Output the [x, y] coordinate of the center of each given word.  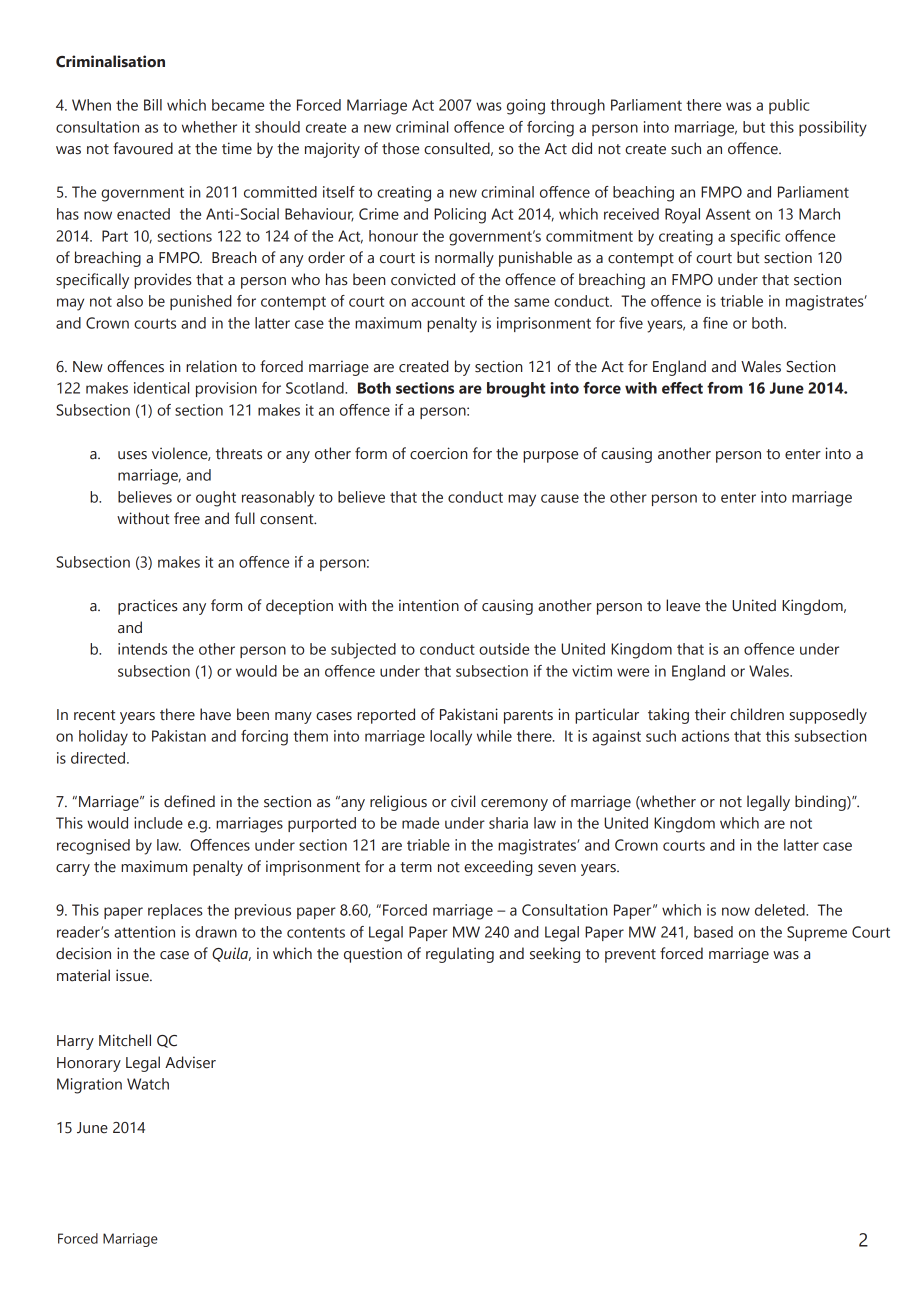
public [789, 106]
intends [142, 649]
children [757, 714]
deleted [781, 910]
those [400, 148]
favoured [143, 148]
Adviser [190, 1062]
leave [683, 605]
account [438, 301]
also [130, 301]
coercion [439, 453]
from [725, 388]
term [416, 867]
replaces [175, 911]
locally [451, 738]
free [187, 518]
